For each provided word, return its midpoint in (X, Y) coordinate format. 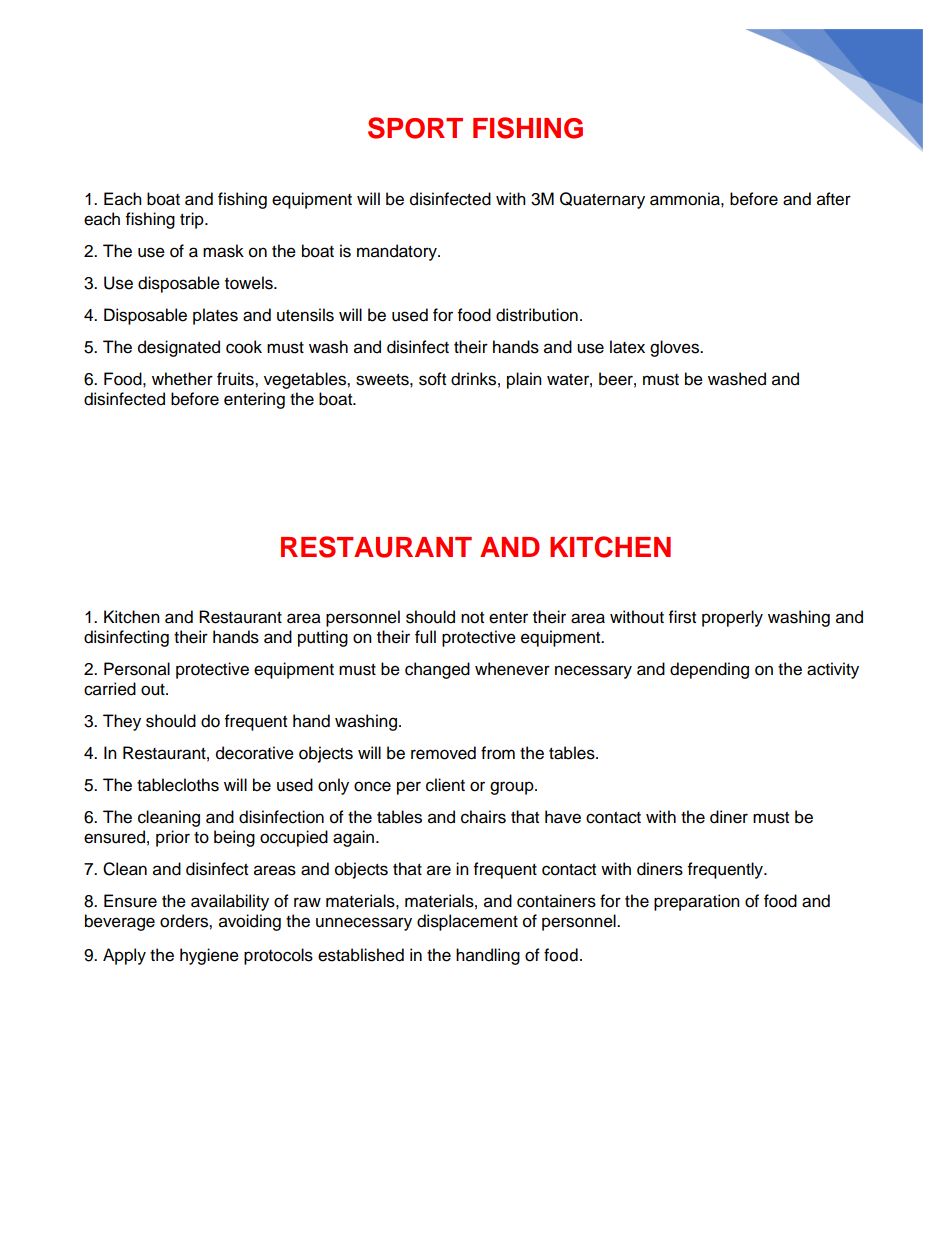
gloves (675, 348)
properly (732, 618)
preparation (697, 902)
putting (323, 638)
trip (193, 220)
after (834, 199)
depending (709, 670)
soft (432, 379)
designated (179, 348)
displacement (467, 922)
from (498, 753)
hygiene (209, 956)
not (472, 618)
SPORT (415, 128)
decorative (255, 753)
